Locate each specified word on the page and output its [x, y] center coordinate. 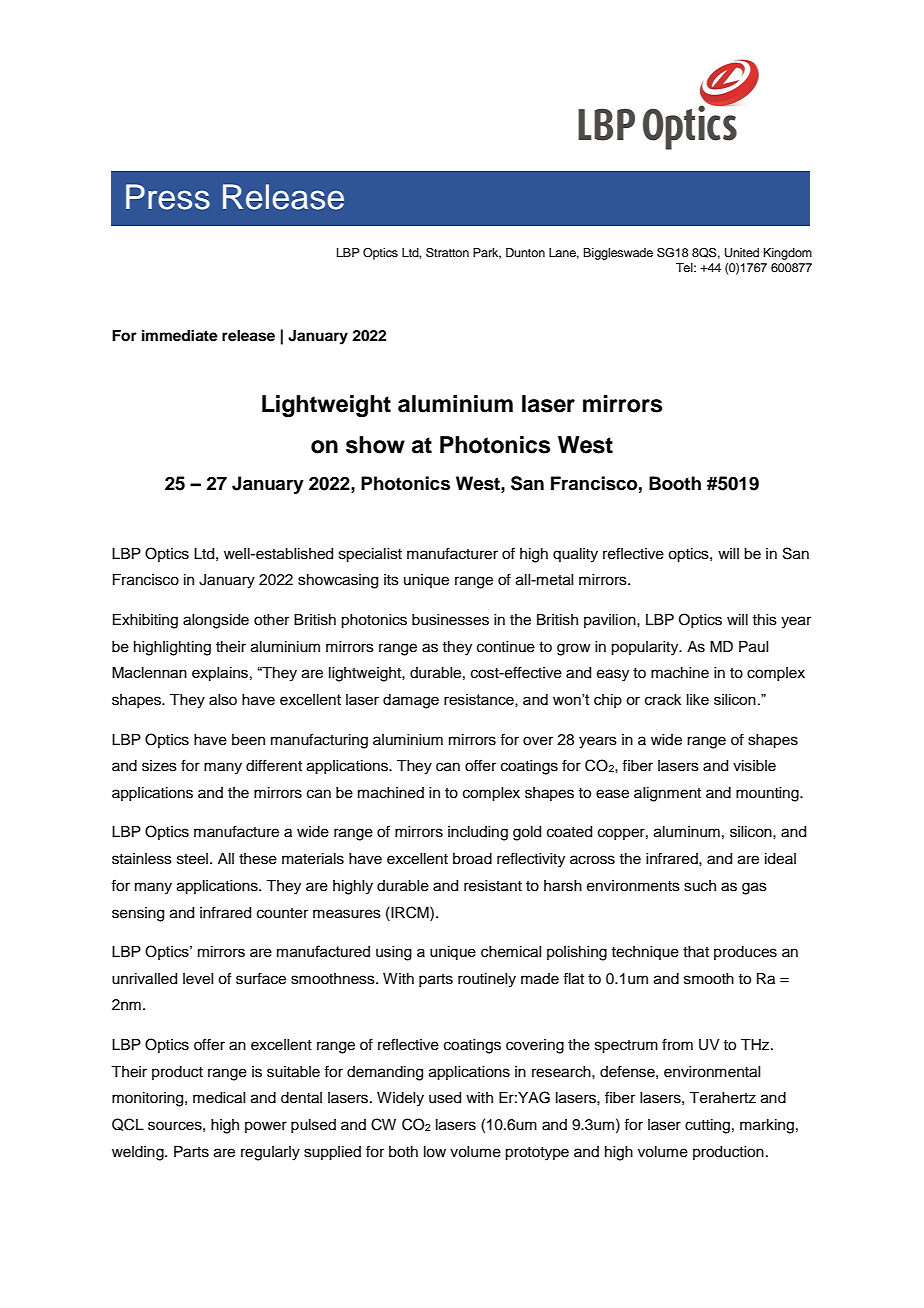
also [223, 700]
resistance [480, 700]
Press [168, 197]
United [742, 253]
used [445, 1098]
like [698, 699]
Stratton [447, 253]
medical [219, 1098]
